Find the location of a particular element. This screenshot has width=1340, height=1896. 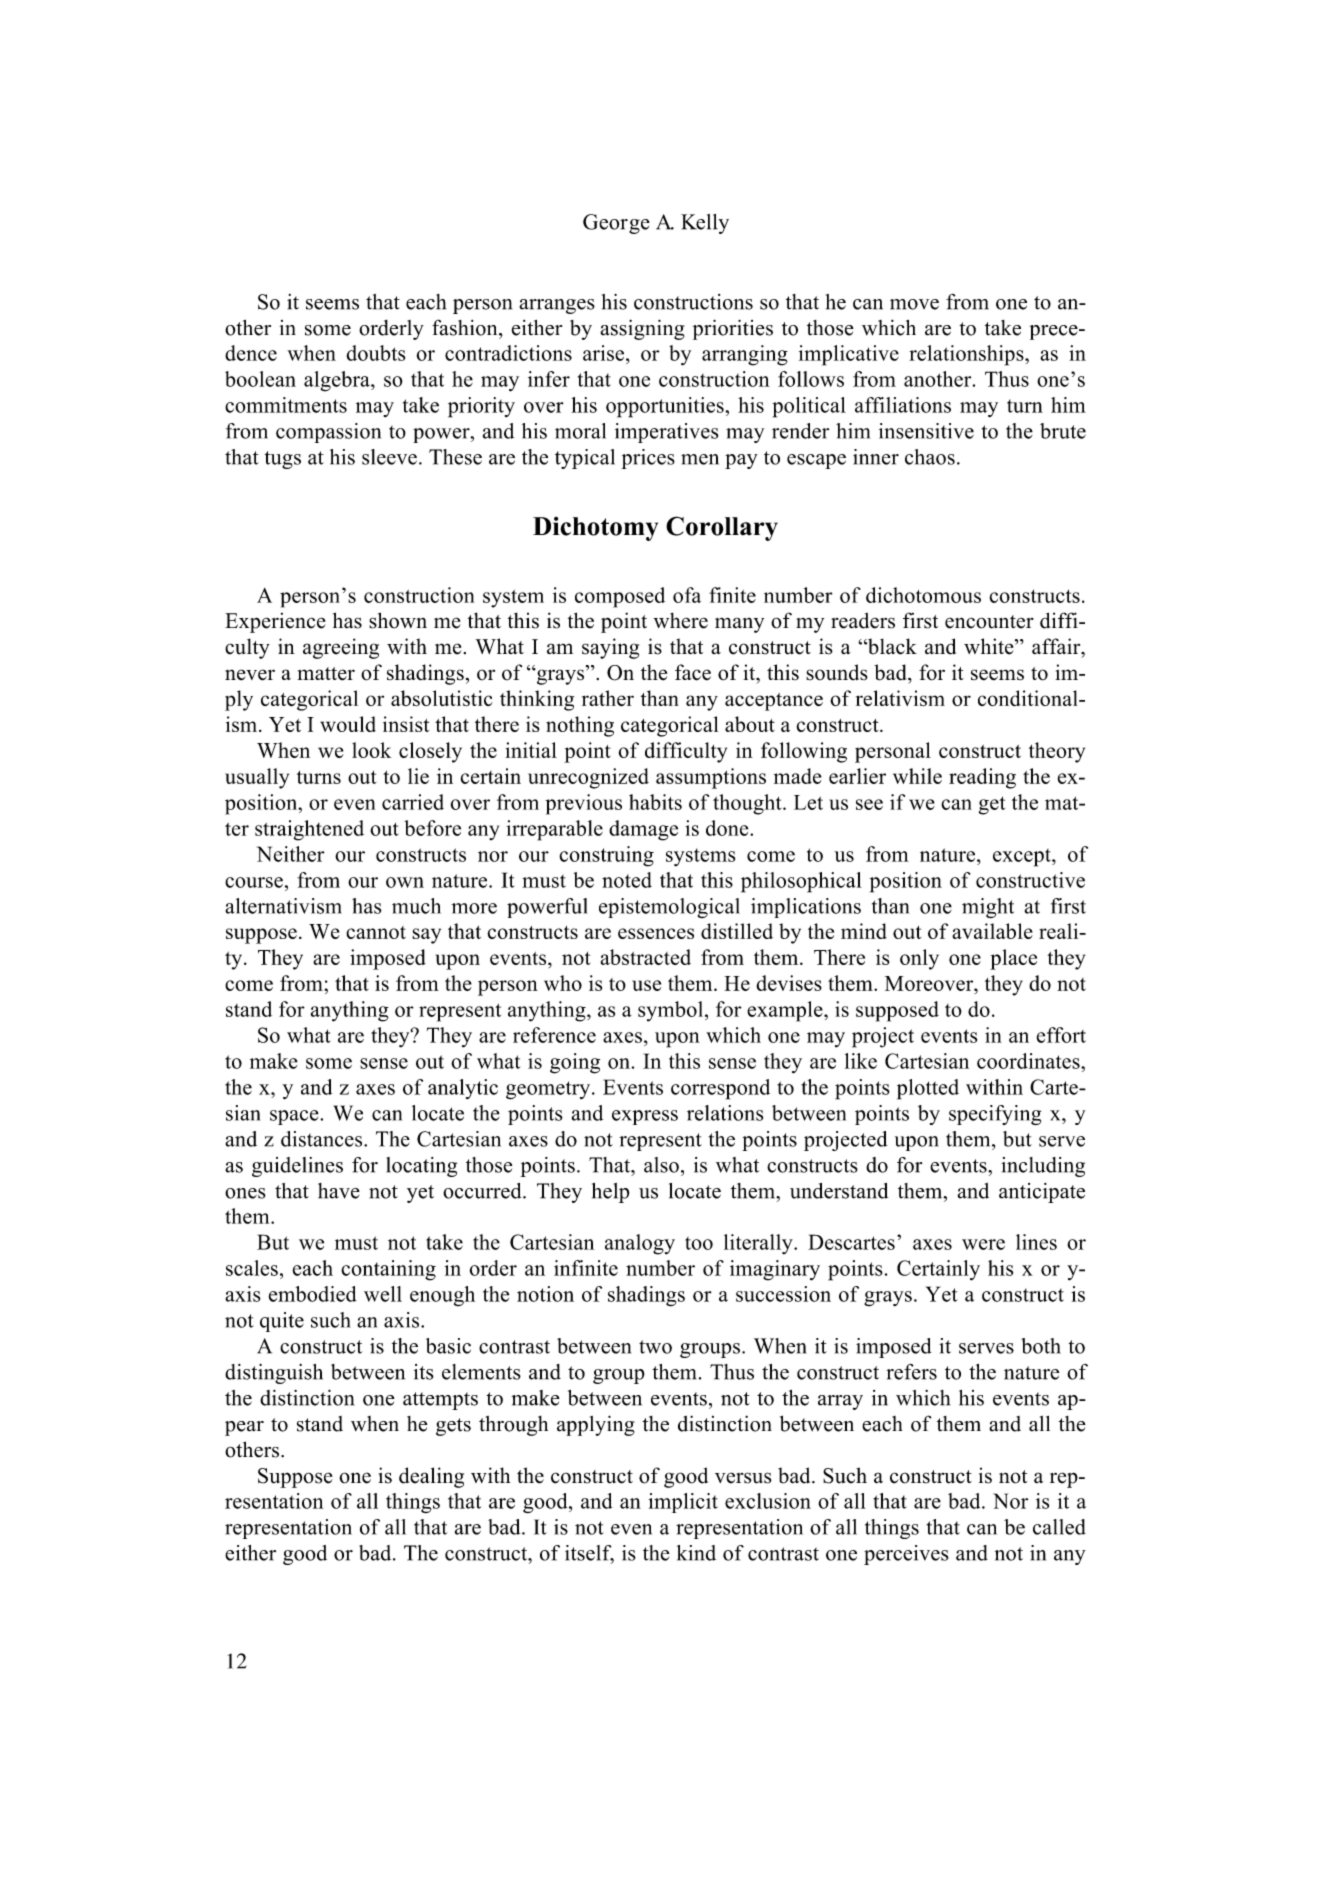

dealing is located at coordinates (431, 1477).
